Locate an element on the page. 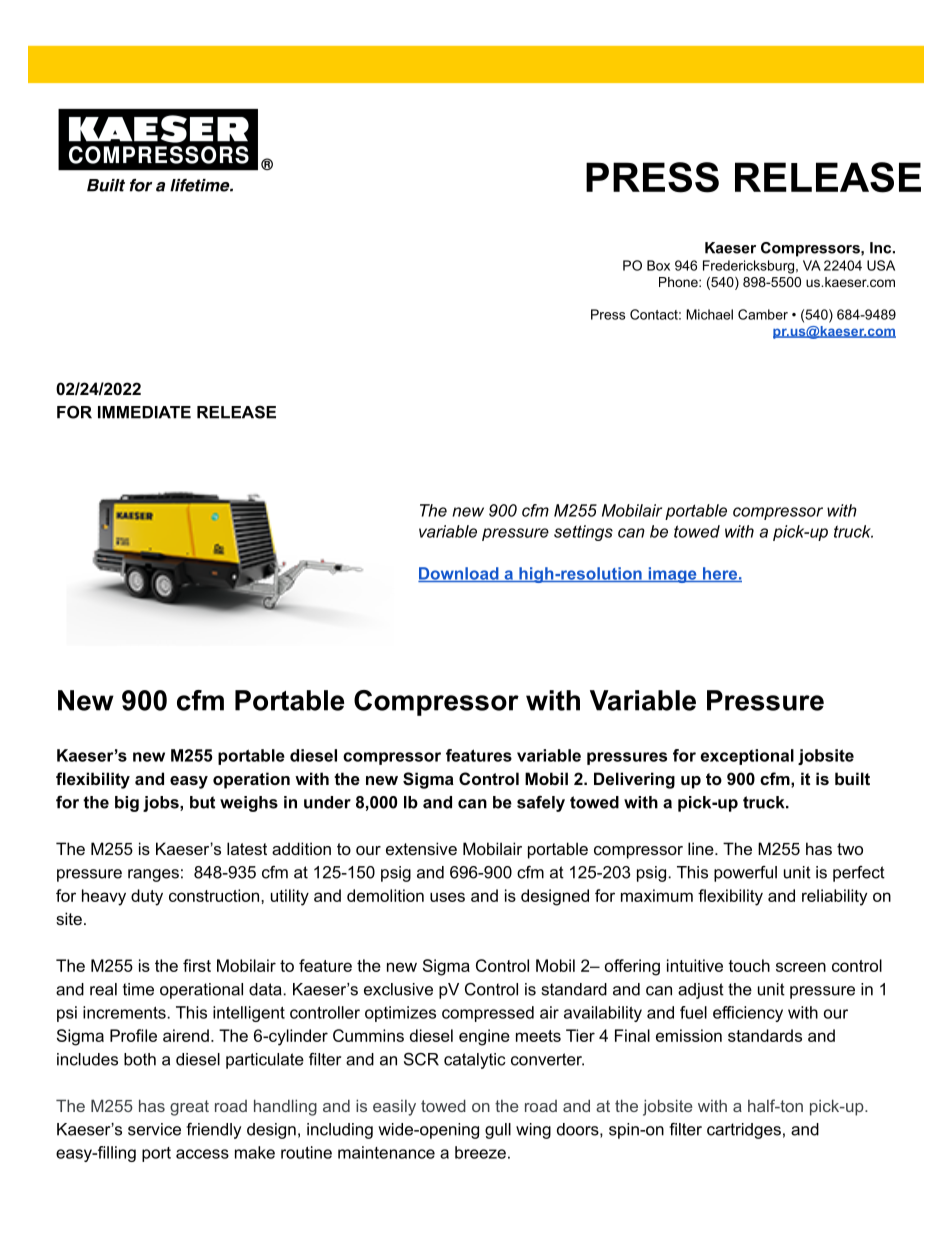 This page has width=952, height=1233. gull is located at coordinates (498, 1131).
